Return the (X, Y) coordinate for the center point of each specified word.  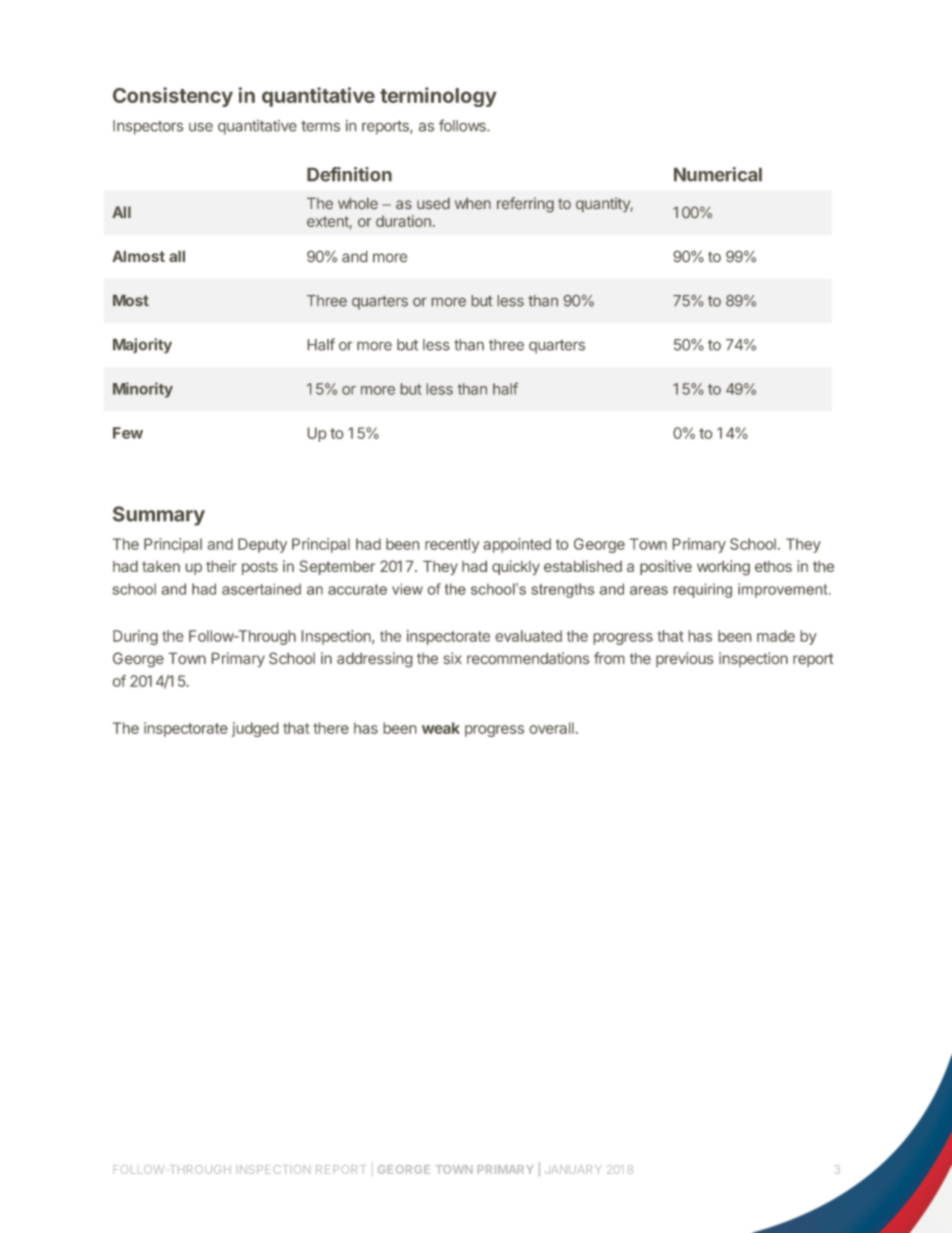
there (331, 728)
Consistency (173, 97)
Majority (142, 345)
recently (452, 545)
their (221, 566)
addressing (374, 659)
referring (525, 205)
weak (441, 728)
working (723, 567)
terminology (438, 97)
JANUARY (573, 1169)
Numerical (718, 174)
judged (255, 729)
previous (684, 659)
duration (403, 221)
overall (552, 728)
